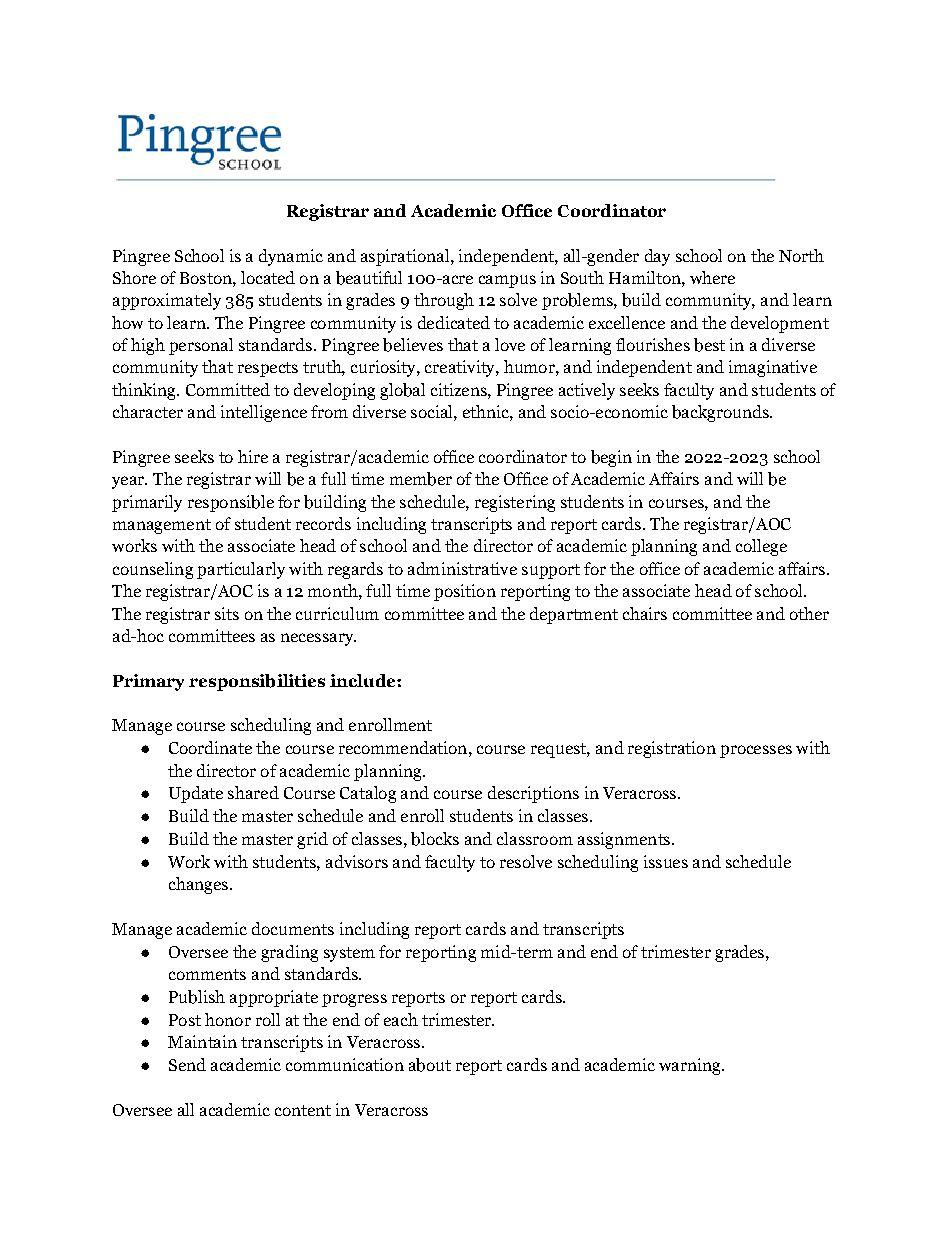 The width and height of the screenshot is (952, 1233). Describe the element at coordinates (712, 277) in the screenshot. I see `where` at that location.
